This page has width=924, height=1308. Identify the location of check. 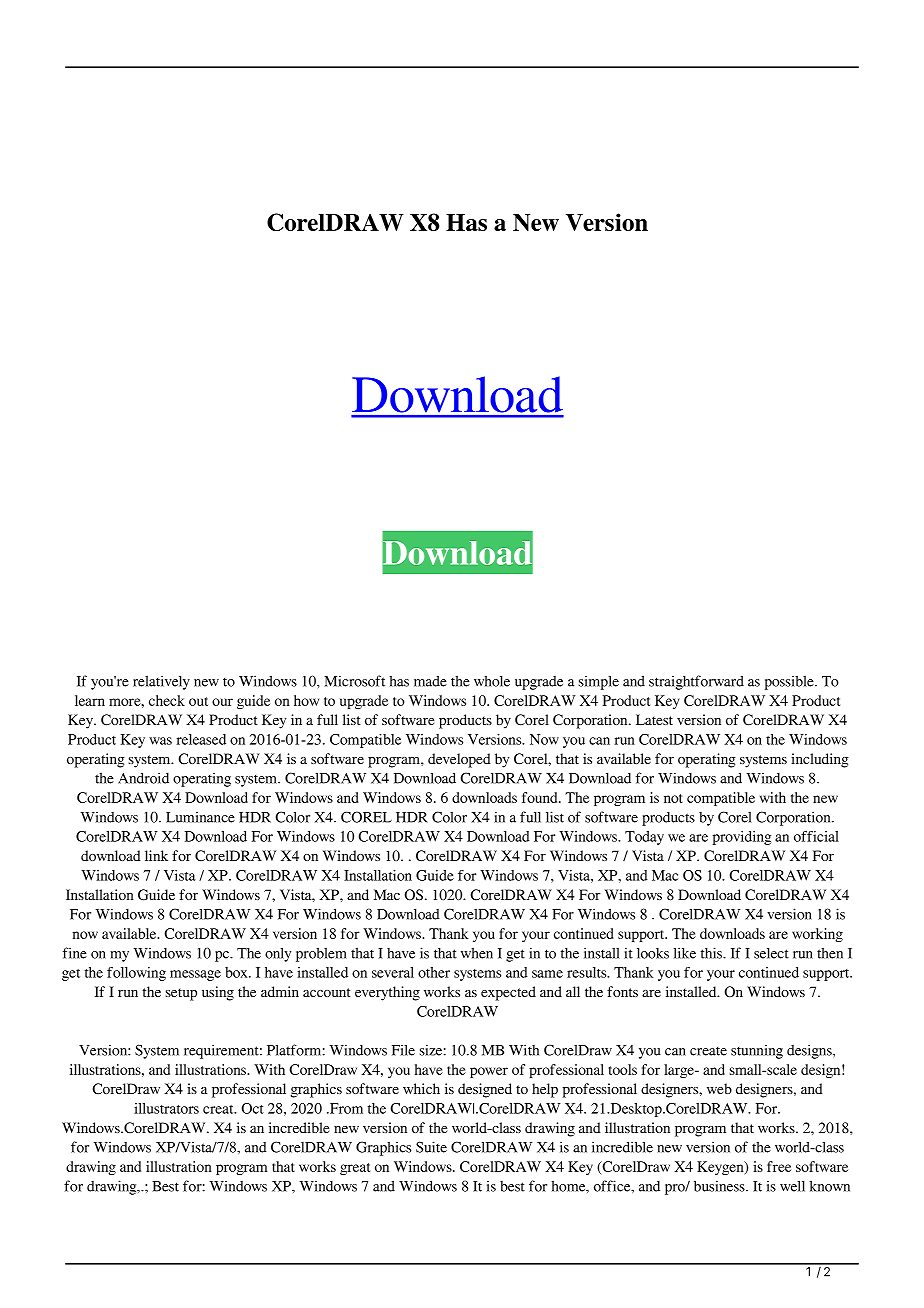
(167, 700).
